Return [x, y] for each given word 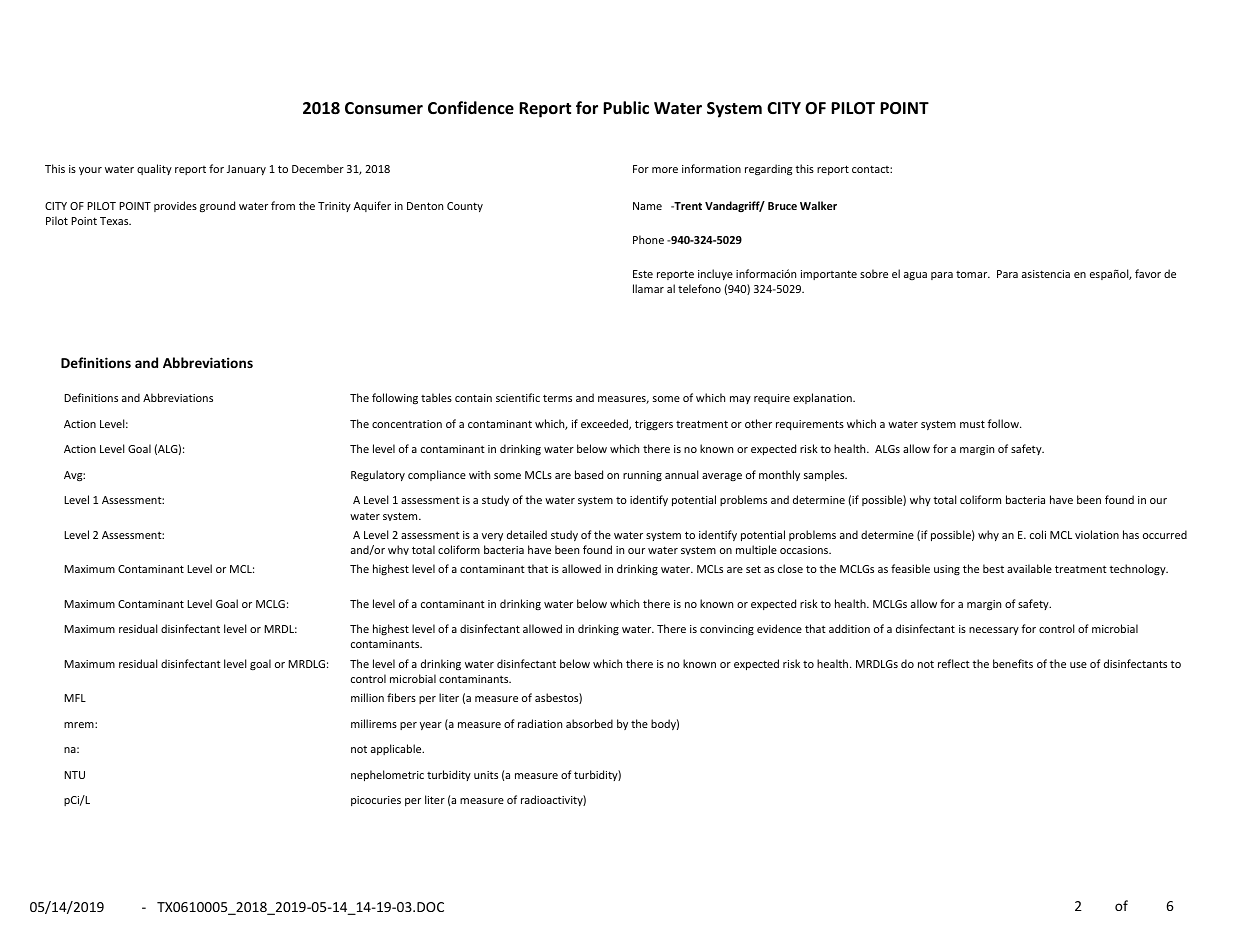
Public [626, 108]
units [486, 775]
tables [436, 397]
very [492, 537]
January [246, 170]
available [1029, 568]
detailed [527, 534]
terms [557, 398]
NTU [74, 775]
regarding [768, 170]
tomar [973, 274]
